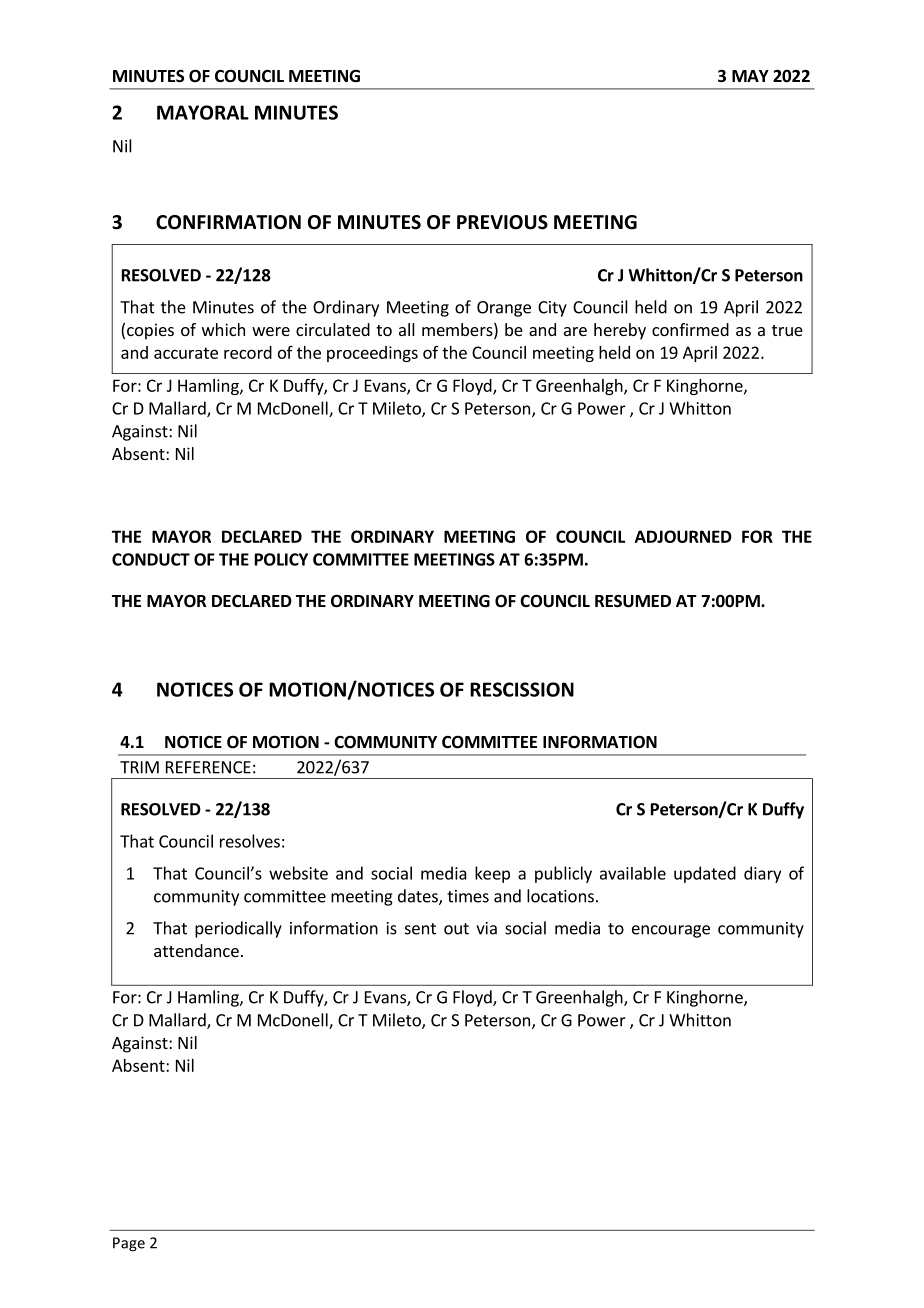  I want to click on CONFIRMATION, so click(228, 222).
